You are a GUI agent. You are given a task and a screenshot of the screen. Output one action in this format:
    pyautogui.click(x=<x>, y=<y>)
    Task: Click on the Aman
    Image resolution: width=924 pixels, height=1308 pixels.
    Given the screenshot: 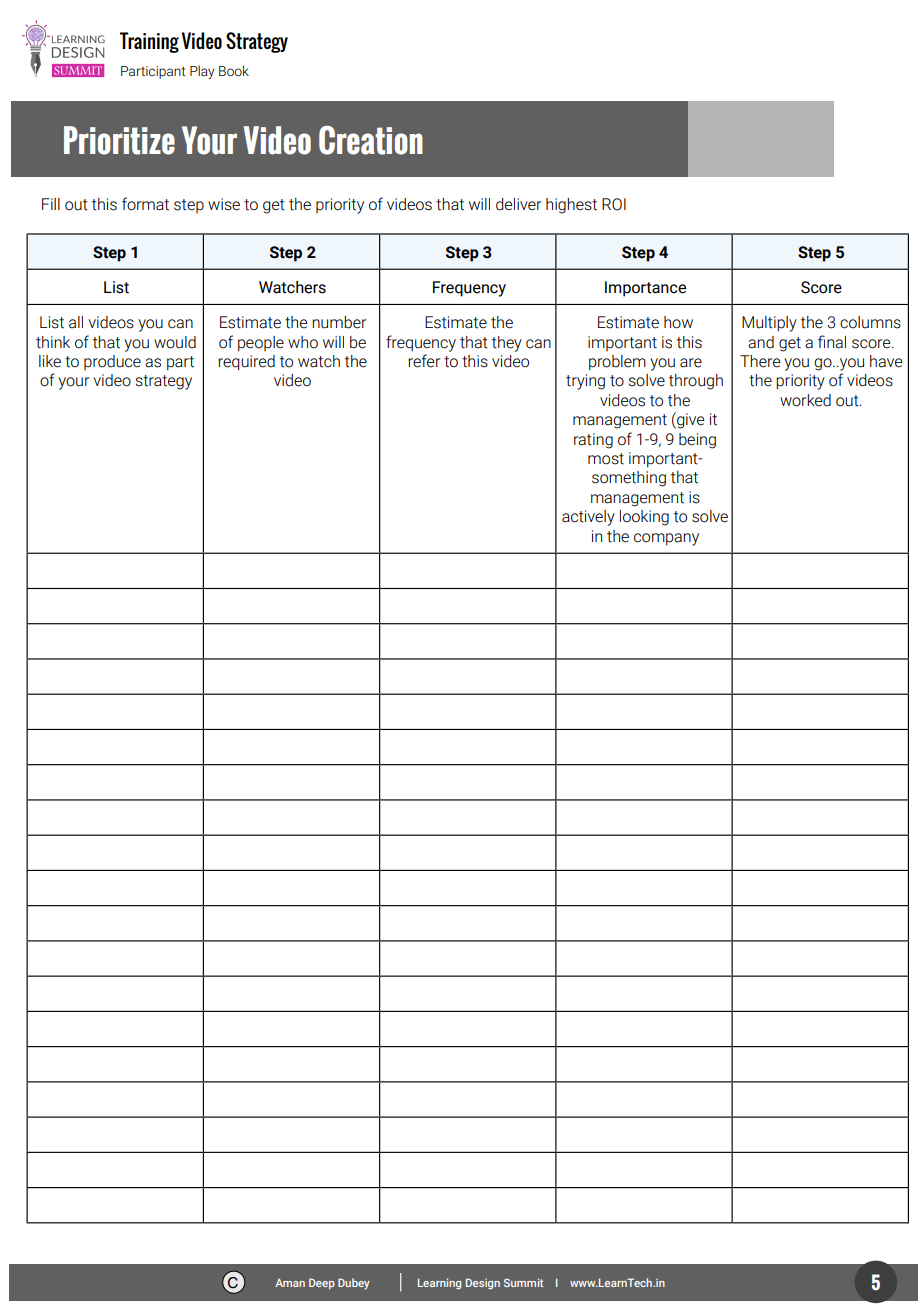 What is the action you would take?
    pyautogui.click(x=290, y=1283)
